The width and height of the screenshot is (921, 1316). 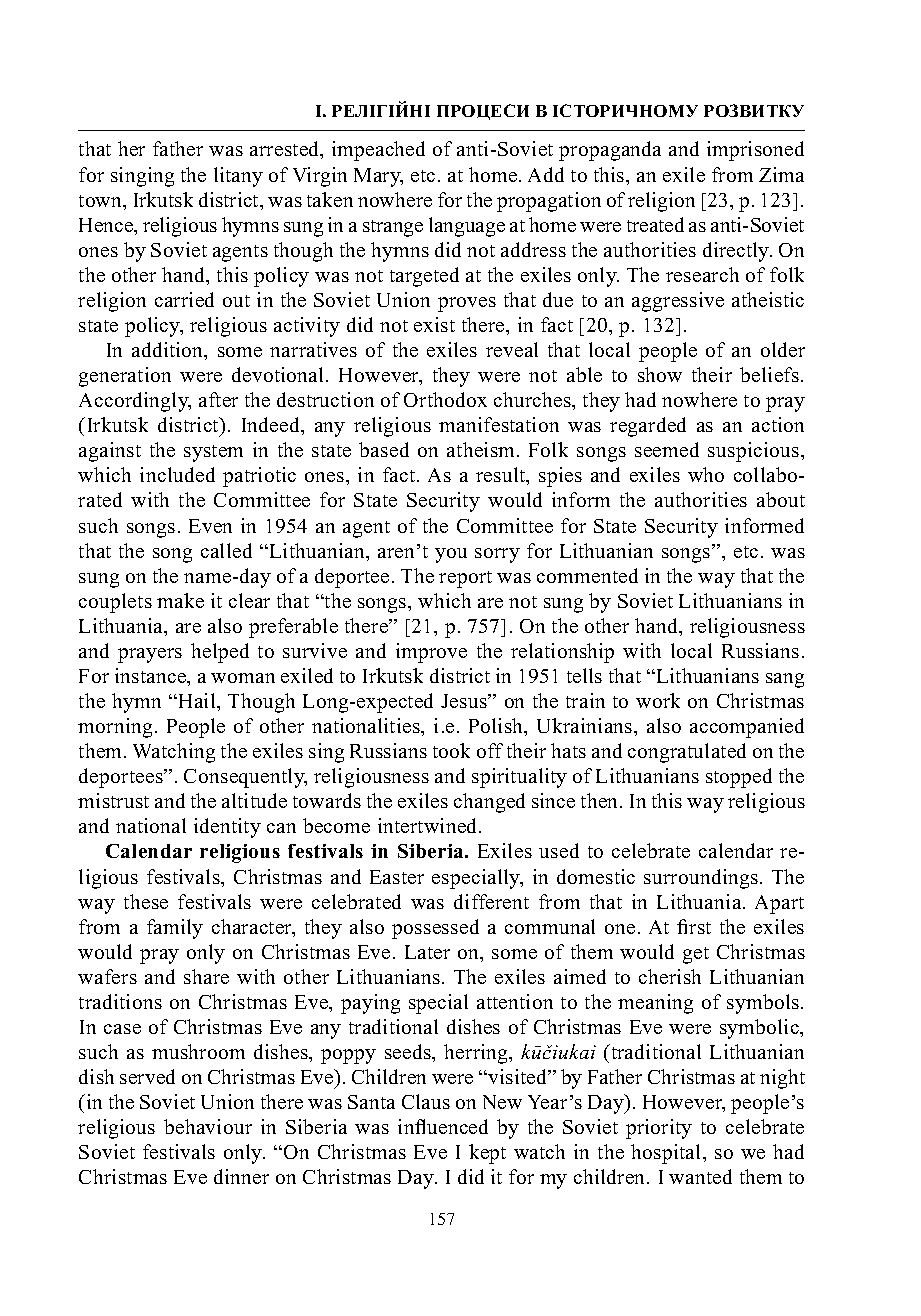 What do you see at coordinates (227, 828) in the screenshot?
I see `identity` at bounding box center [227, 828].
